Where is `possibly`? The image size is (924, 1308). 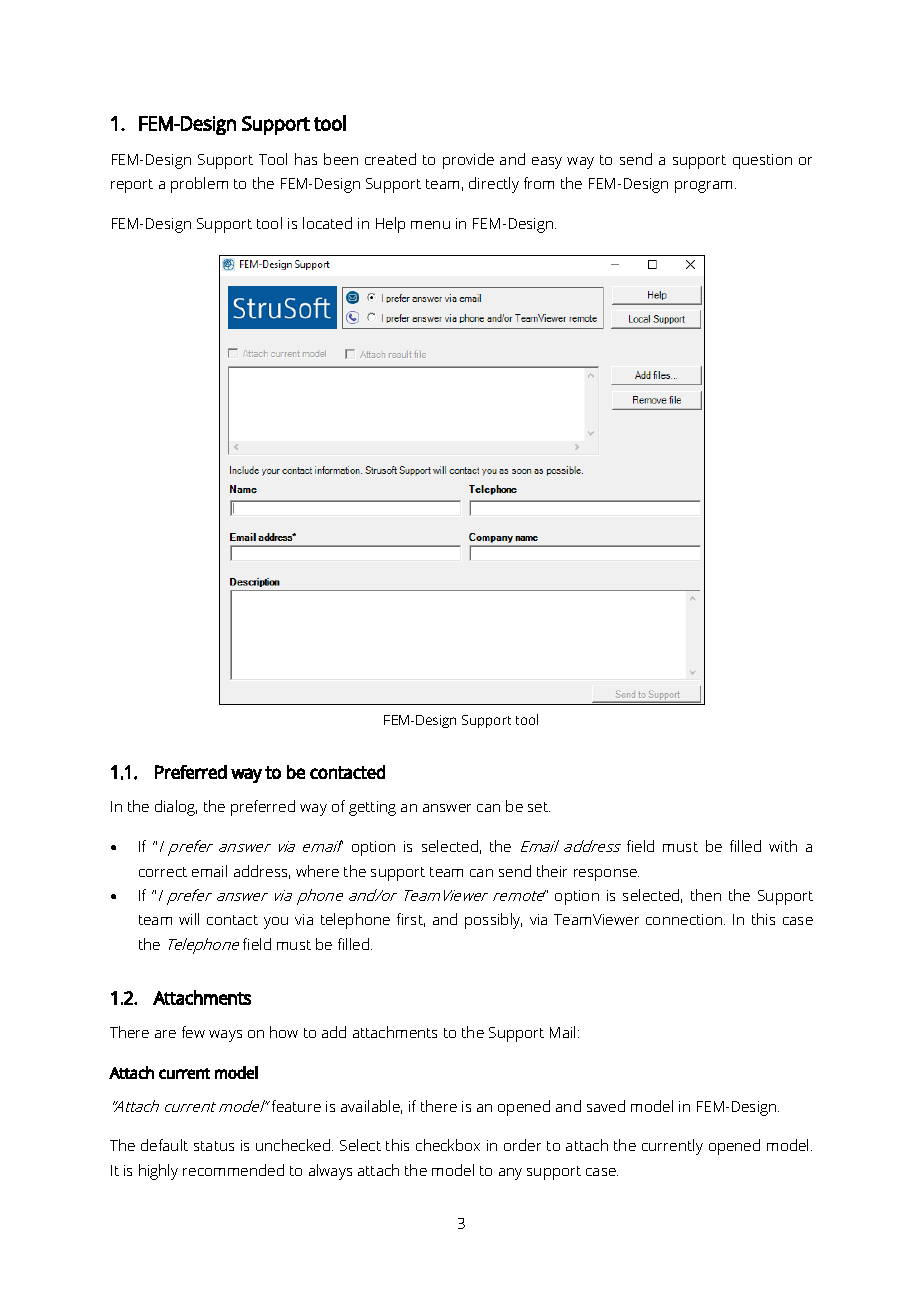 possibly is located at coordinates (493, 921).
